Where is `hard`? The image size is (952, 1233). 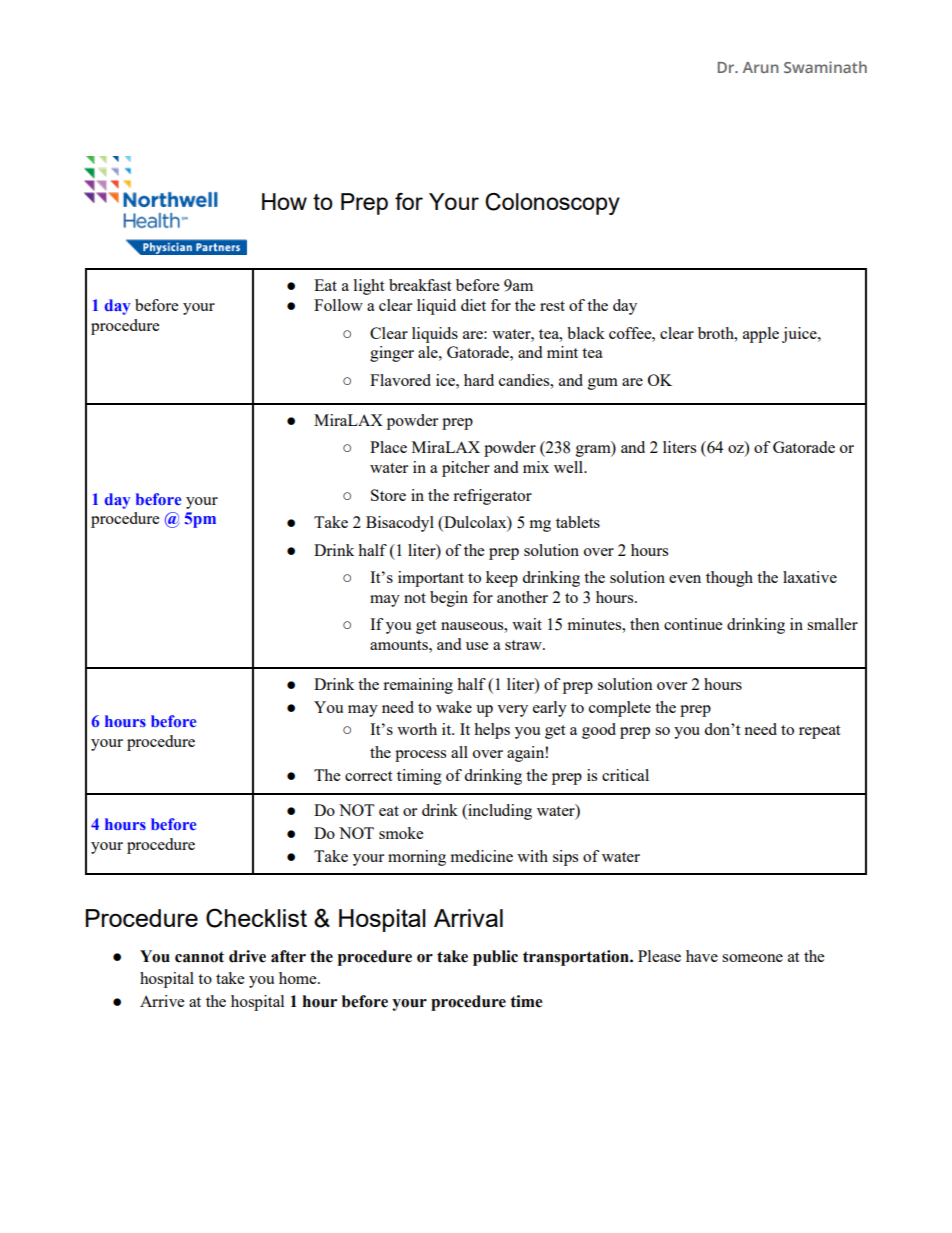
hard is located at coordinates (479, 380).
